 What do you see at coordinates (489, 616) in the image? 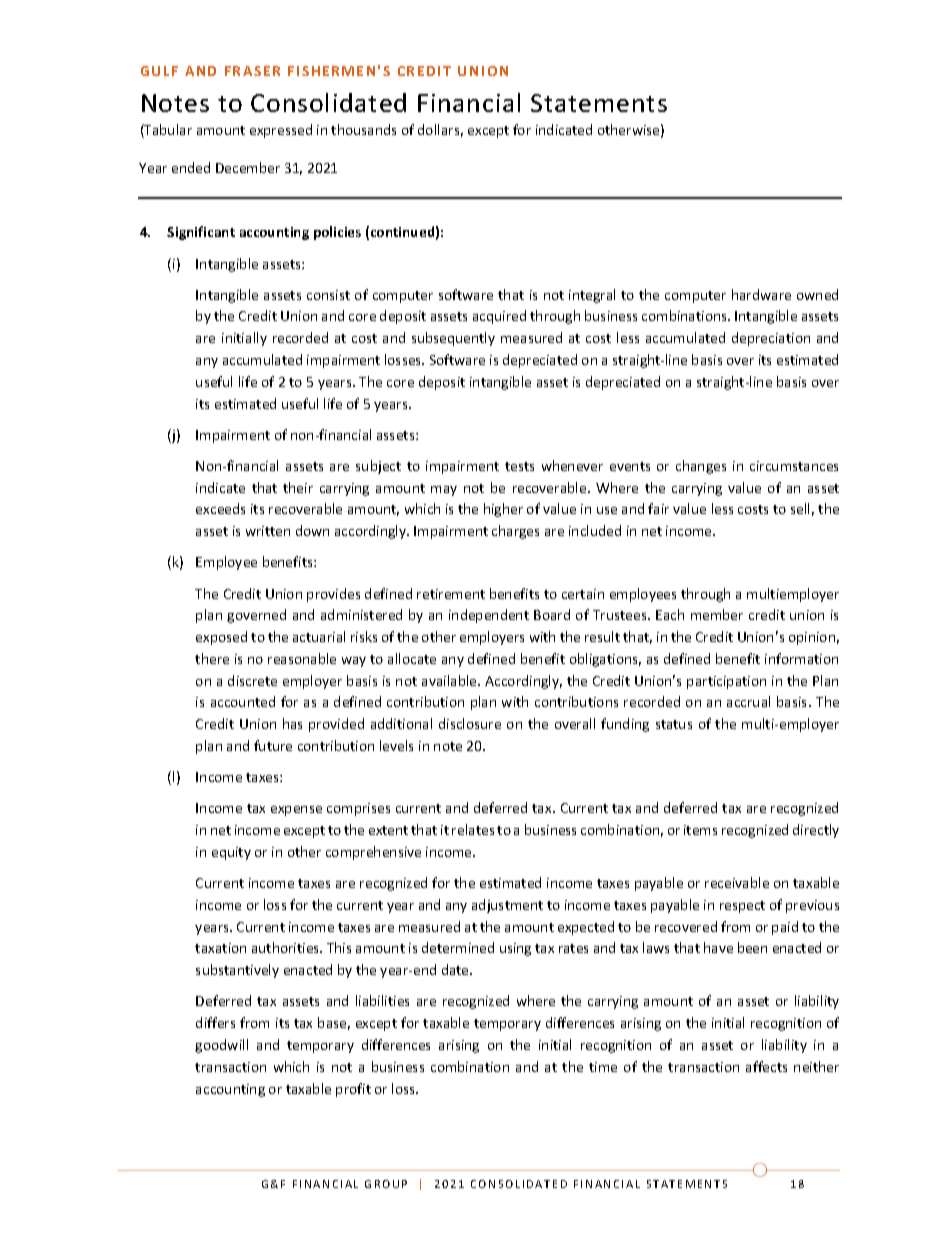
I see `independent` at bounding box center [489, 616].
